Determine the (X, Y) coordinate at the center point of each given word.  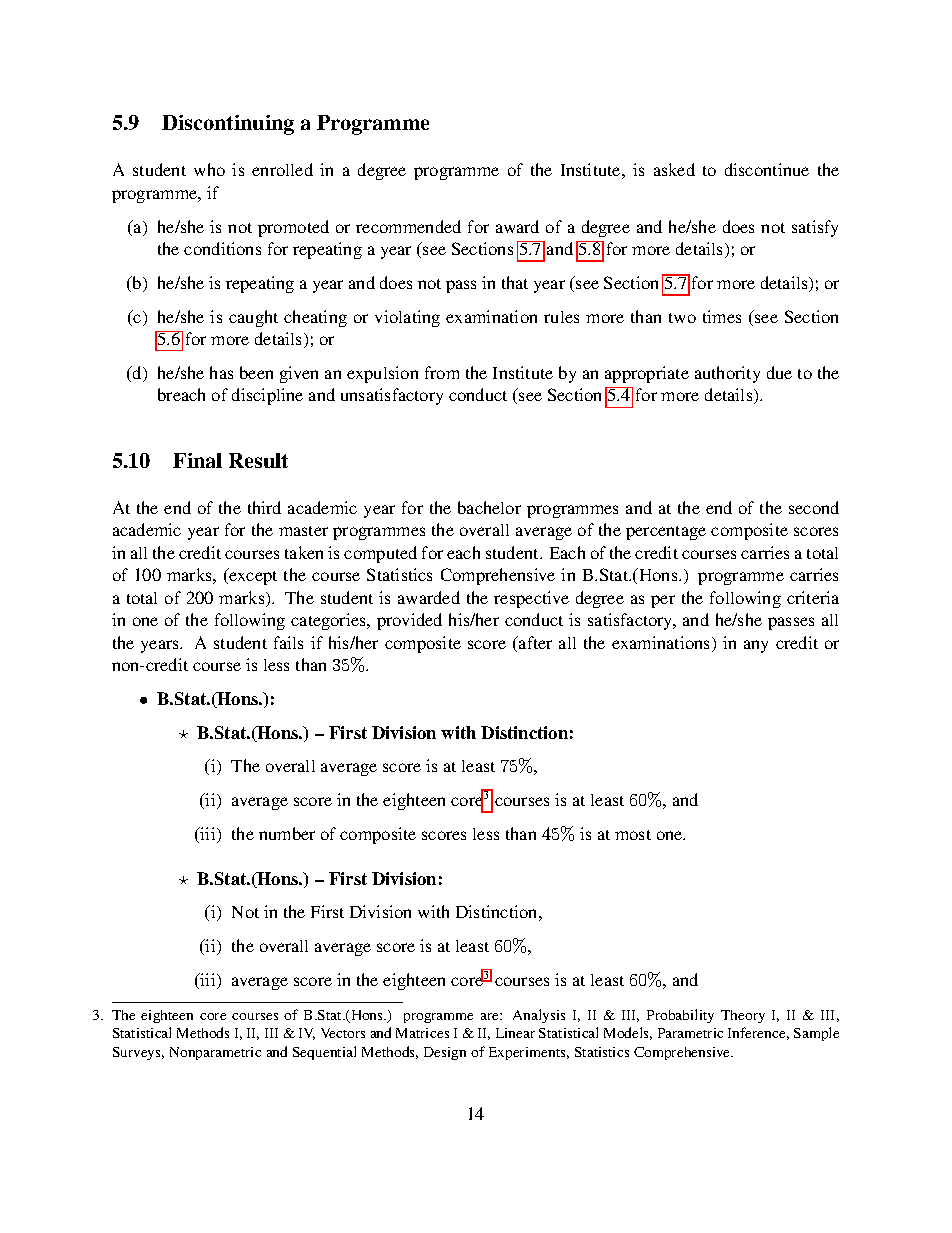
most (633, 835)
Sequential (324, 1053)
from (442, 372)
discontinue (767, 169)
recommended (408, 226)
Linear (515, 1033)
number (287, 833)
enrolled (282, 169)
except (253, 578)
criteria (813, 597)
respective (531, 599)
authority (727, 374)
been (256, 372)
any (756, 646)
